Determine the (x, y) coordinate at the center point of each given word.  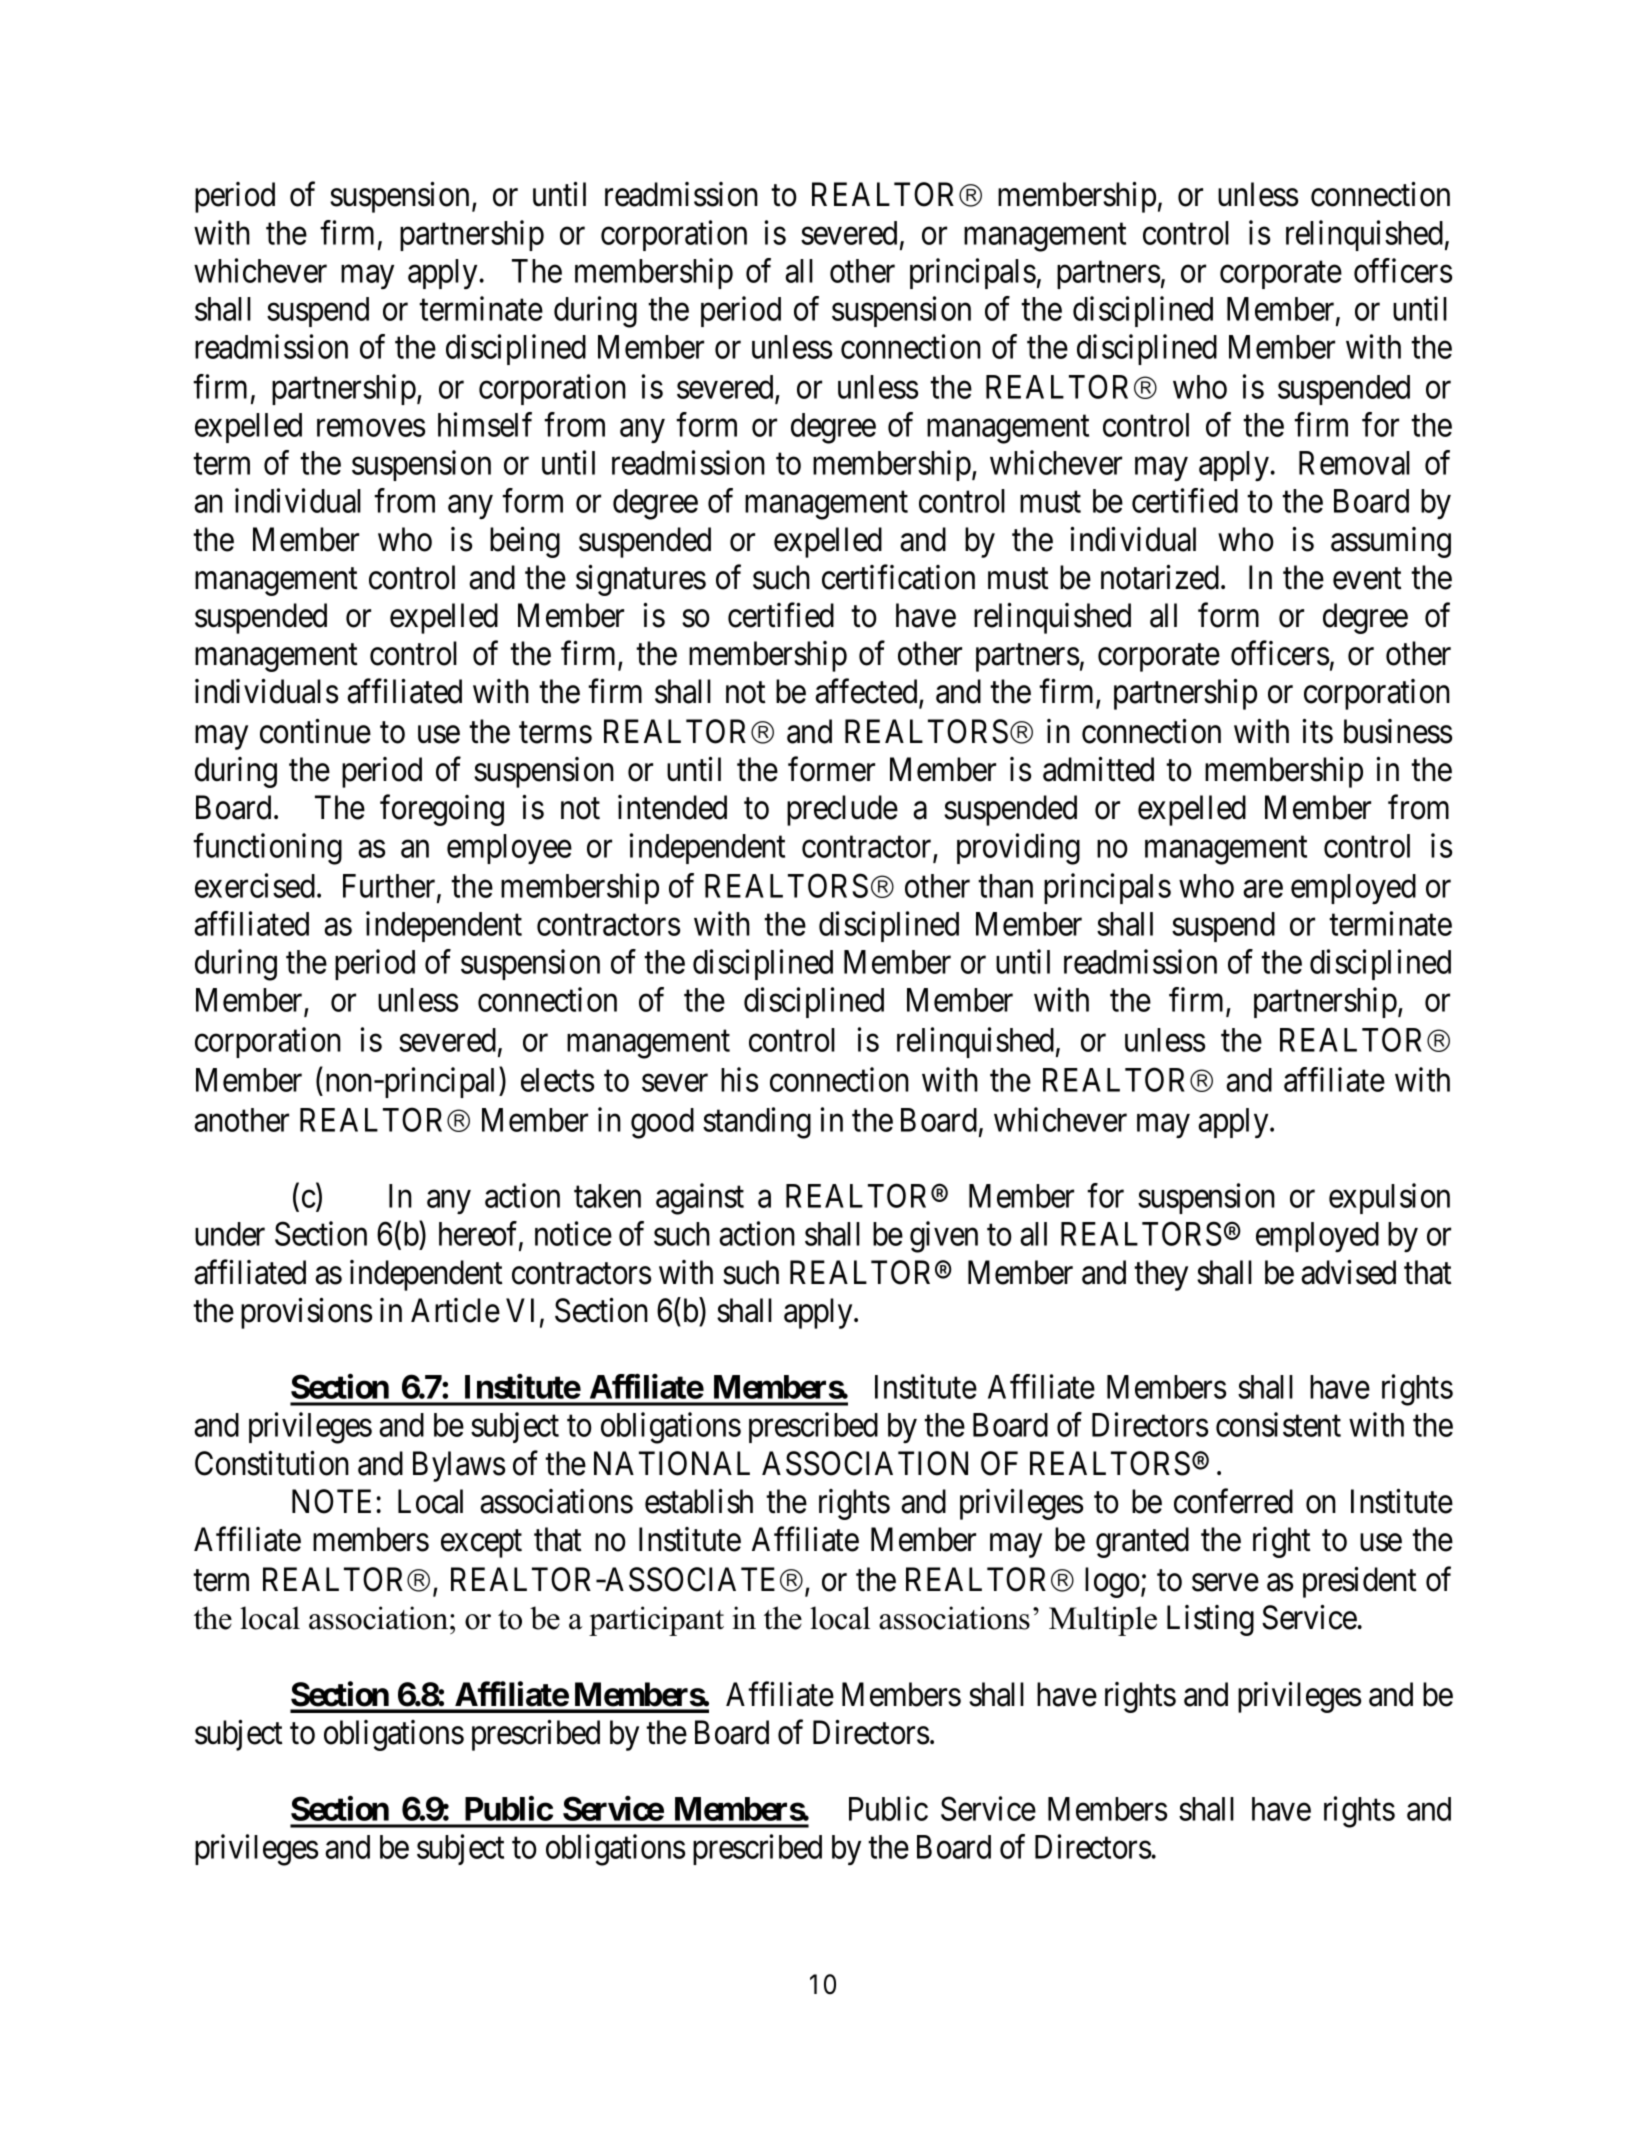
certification (898, 577)
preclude (842, 810)
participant (656, 1621)
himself (485, 424)
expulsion (1389, 1198)
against (700, 1199)
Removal (1354, 463)
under (230, 1234)
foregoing (442, 810)
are (1263, 889)
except (481, 1544)
